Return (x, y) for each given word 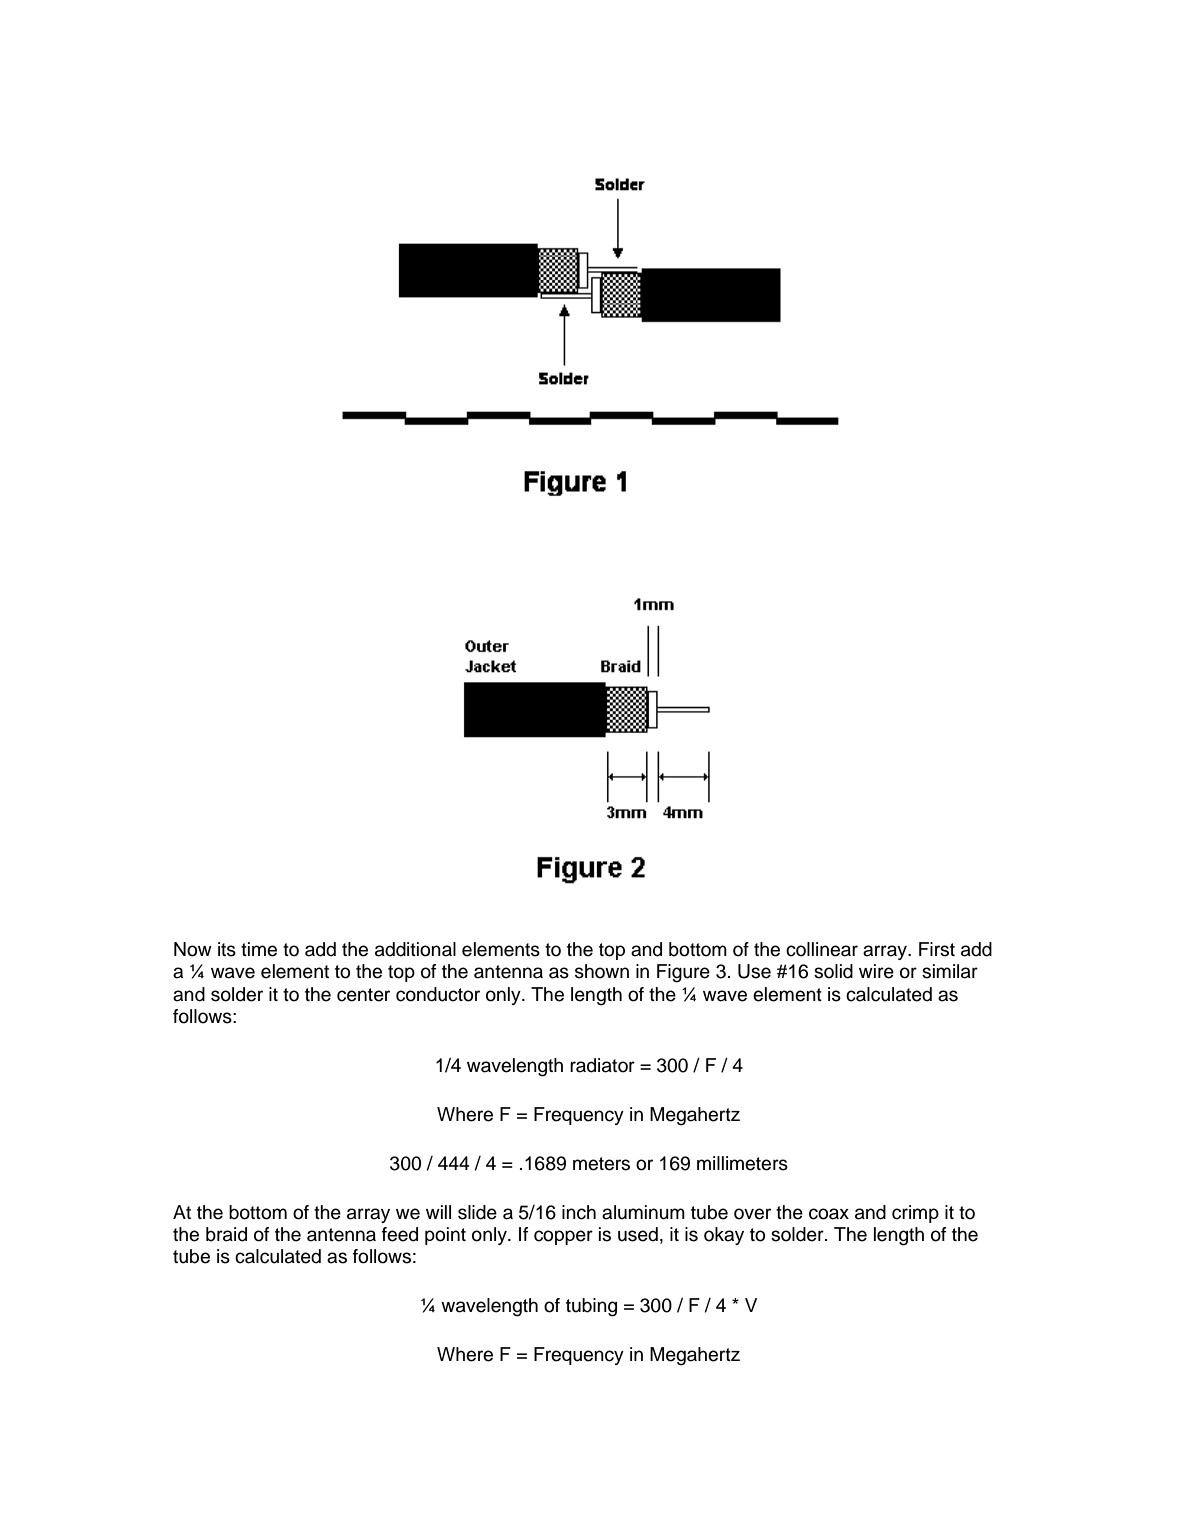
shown (602, 971)
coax (829, 1214)
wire (876, 971)
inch (579, 1212)
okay (724, 1236)
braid (226, 1234)
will (438, 1212)
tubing (591, 1307)
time (259, 949)
